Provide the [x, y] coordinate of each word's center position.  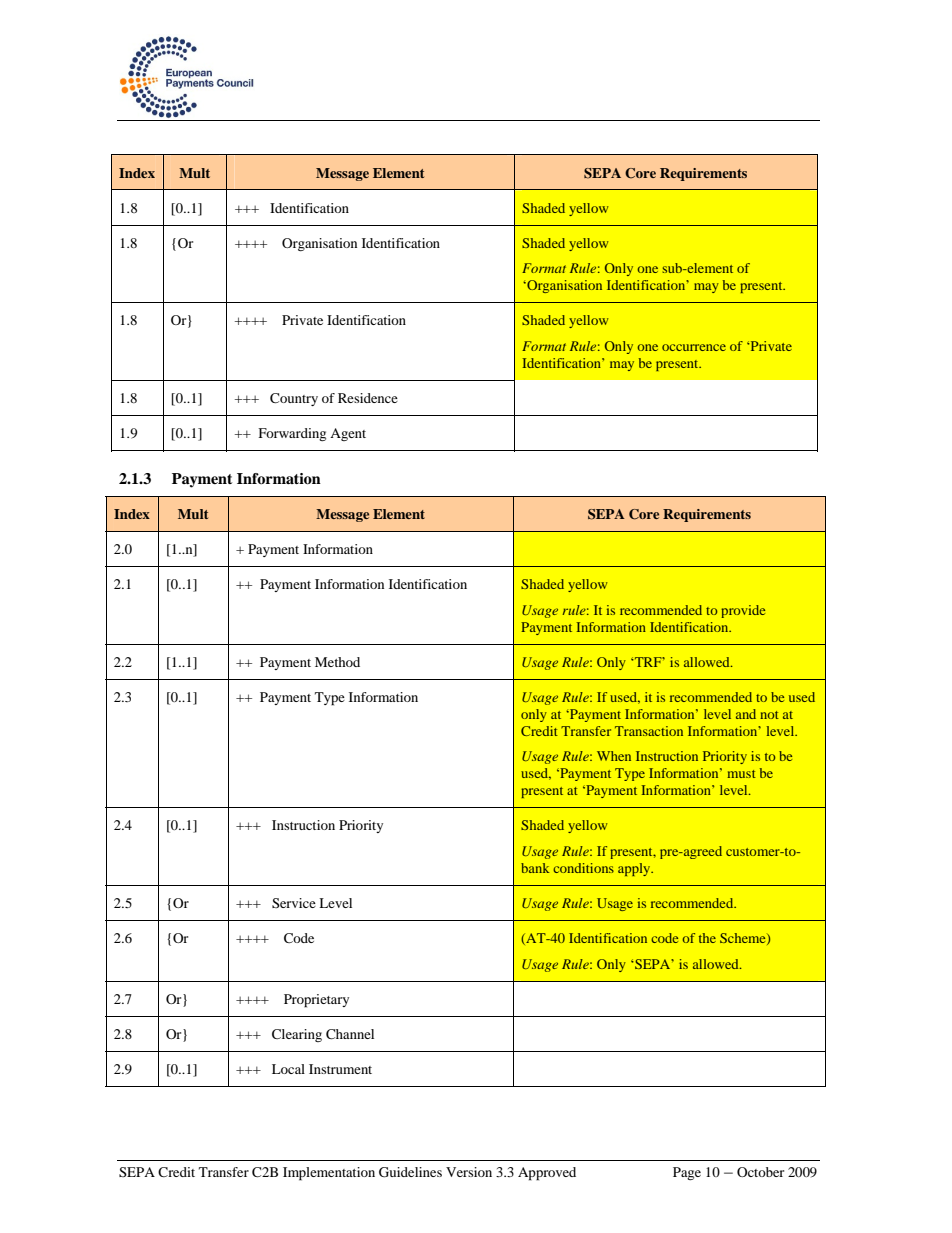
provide [743, 611]
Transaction [649, 731]
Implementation [329, 1174]
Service [294, 903]
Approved [547, 1174]
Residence [368, 398]
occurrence [694, 347]
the [707, 938]
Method [337, 662]
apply [635, 869]
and [746, 714]
